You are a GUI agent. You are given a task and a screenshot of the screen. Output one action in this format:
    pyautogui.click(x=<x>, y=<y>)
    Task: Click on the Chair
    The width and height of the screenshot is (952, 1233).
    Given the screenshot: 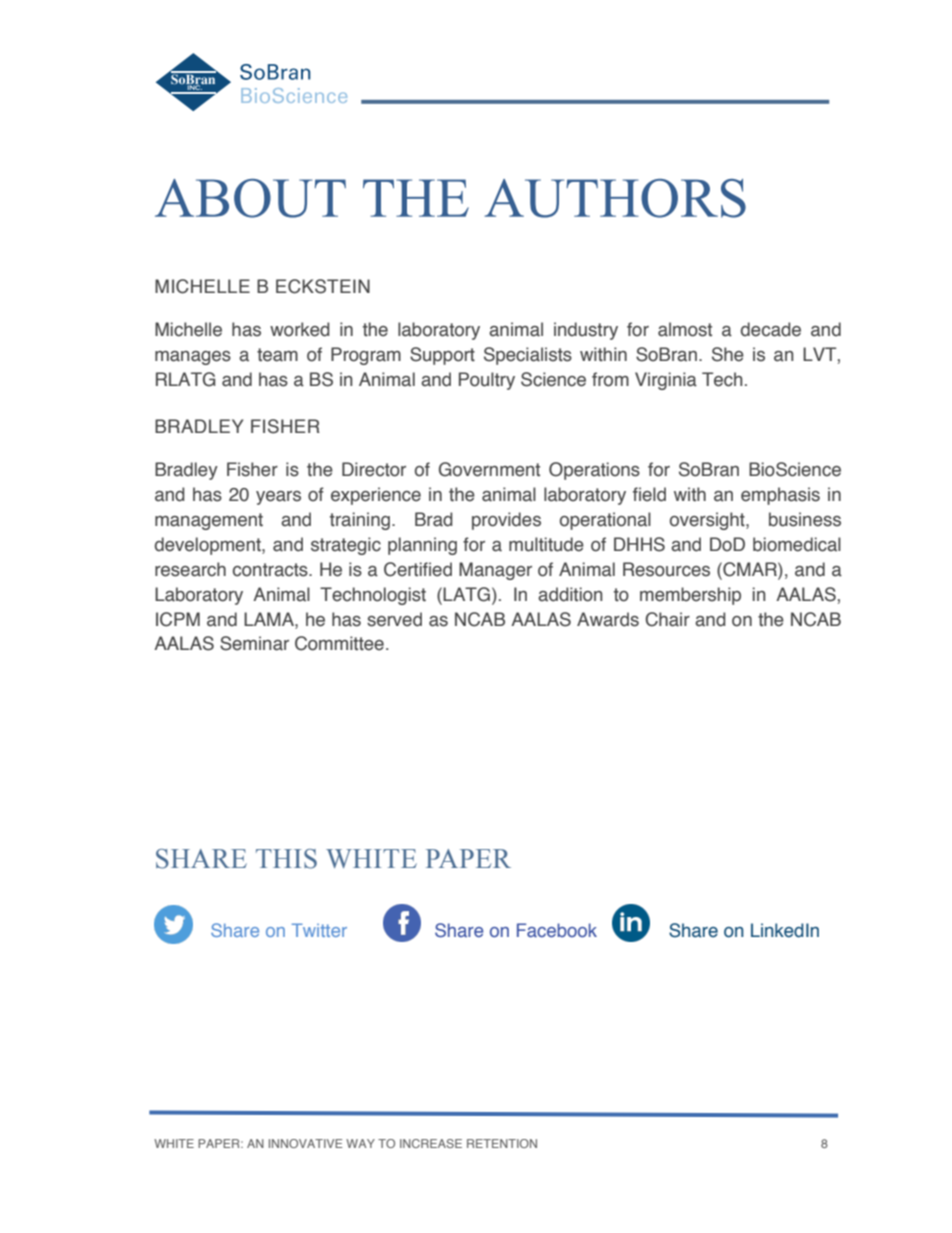 What is the action you would take?
    pyautogui.click(x=667, y=619)
